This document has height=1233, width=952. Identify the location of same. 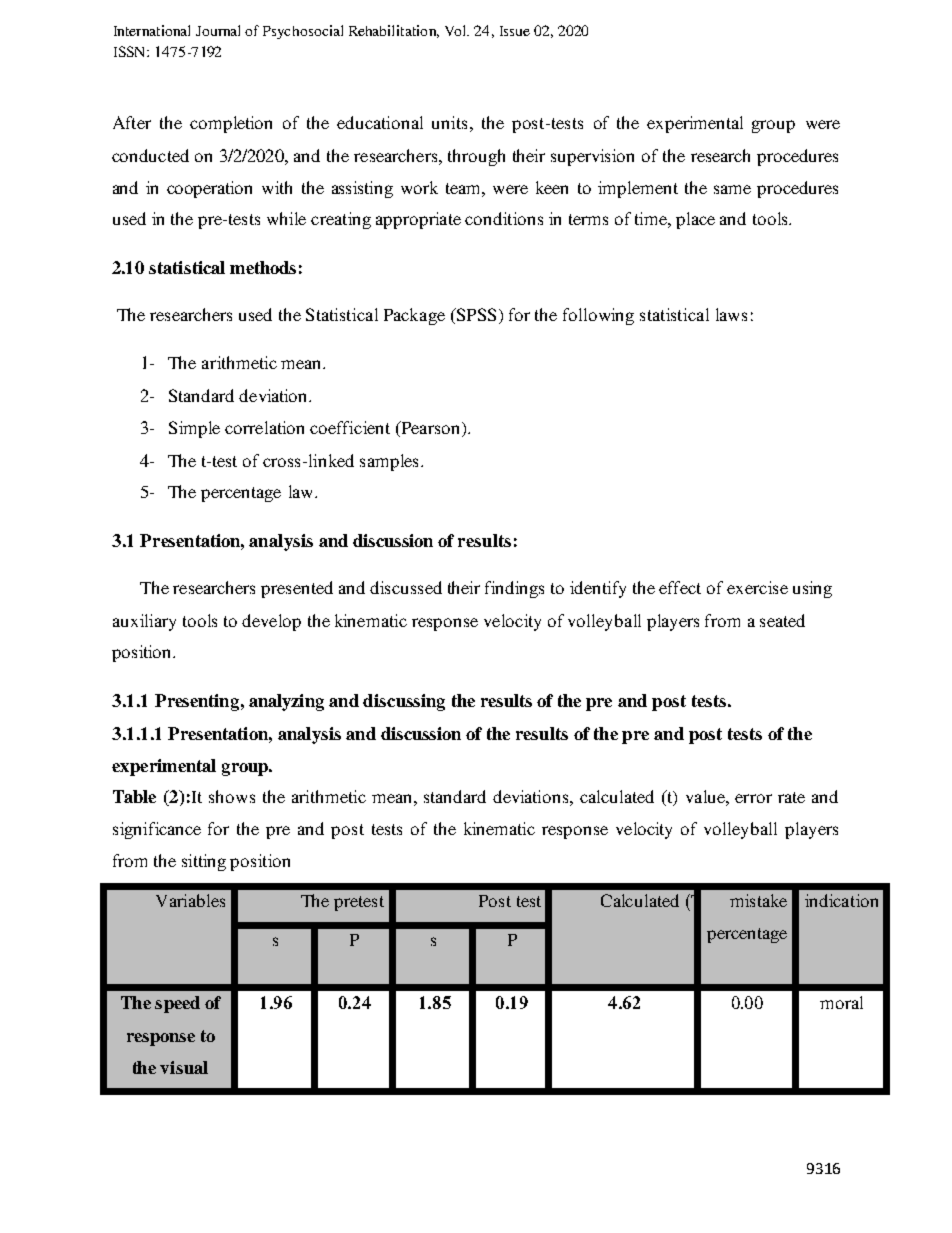
(732, 189).
